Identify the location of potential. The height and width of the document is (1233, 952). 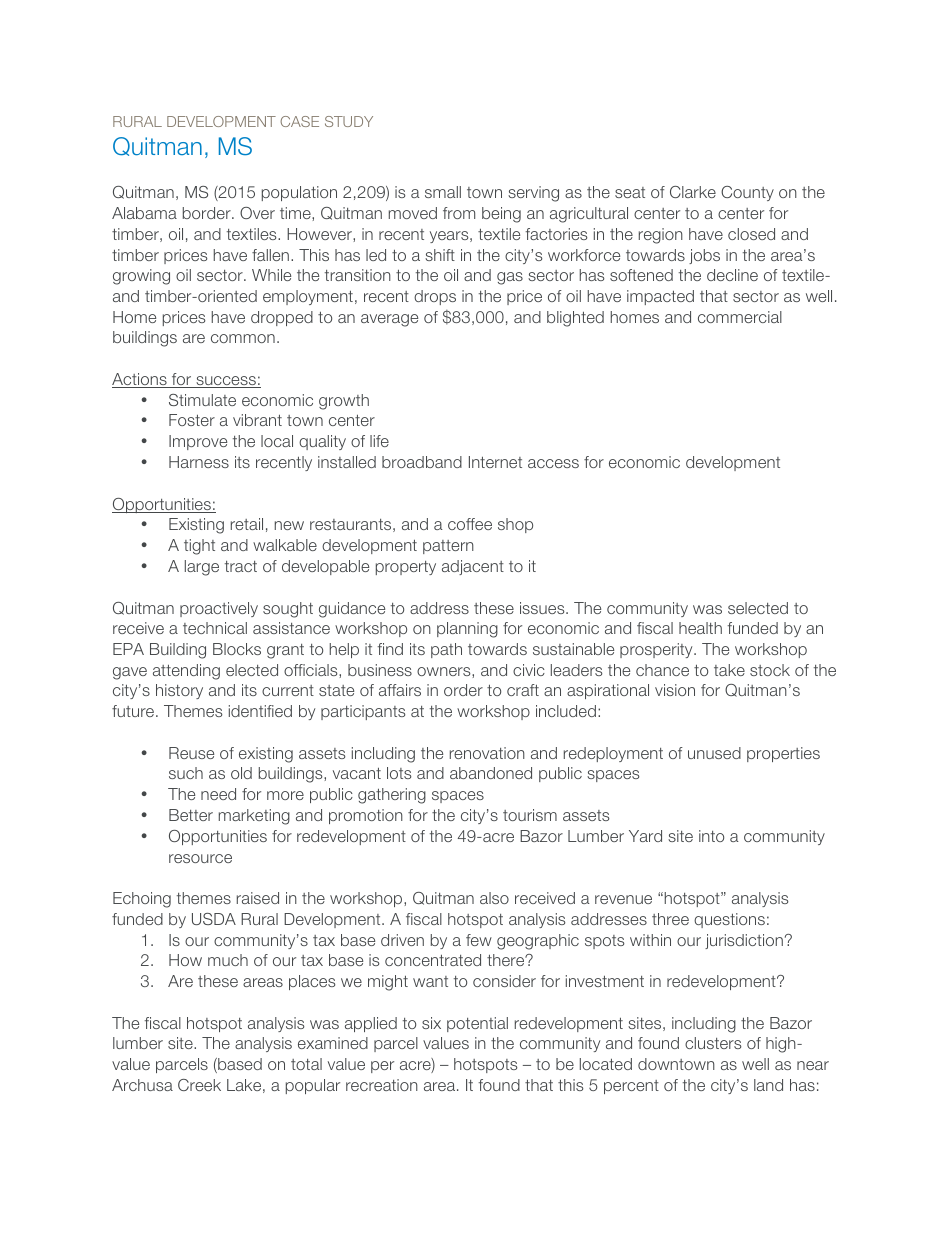
(477, 1024).
